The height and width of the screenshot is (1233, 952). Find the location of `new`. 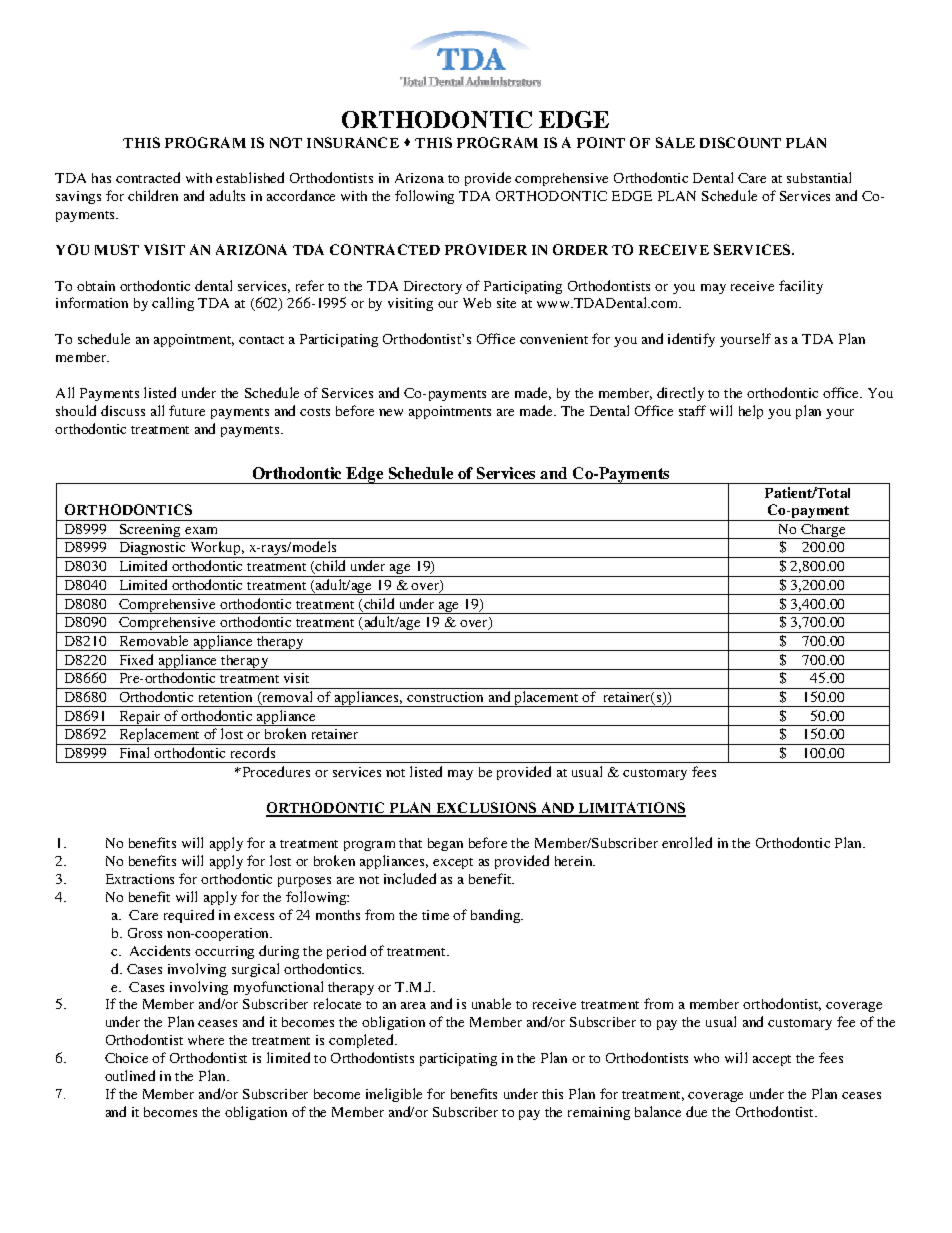

new is located at coordinates (391, 412).
